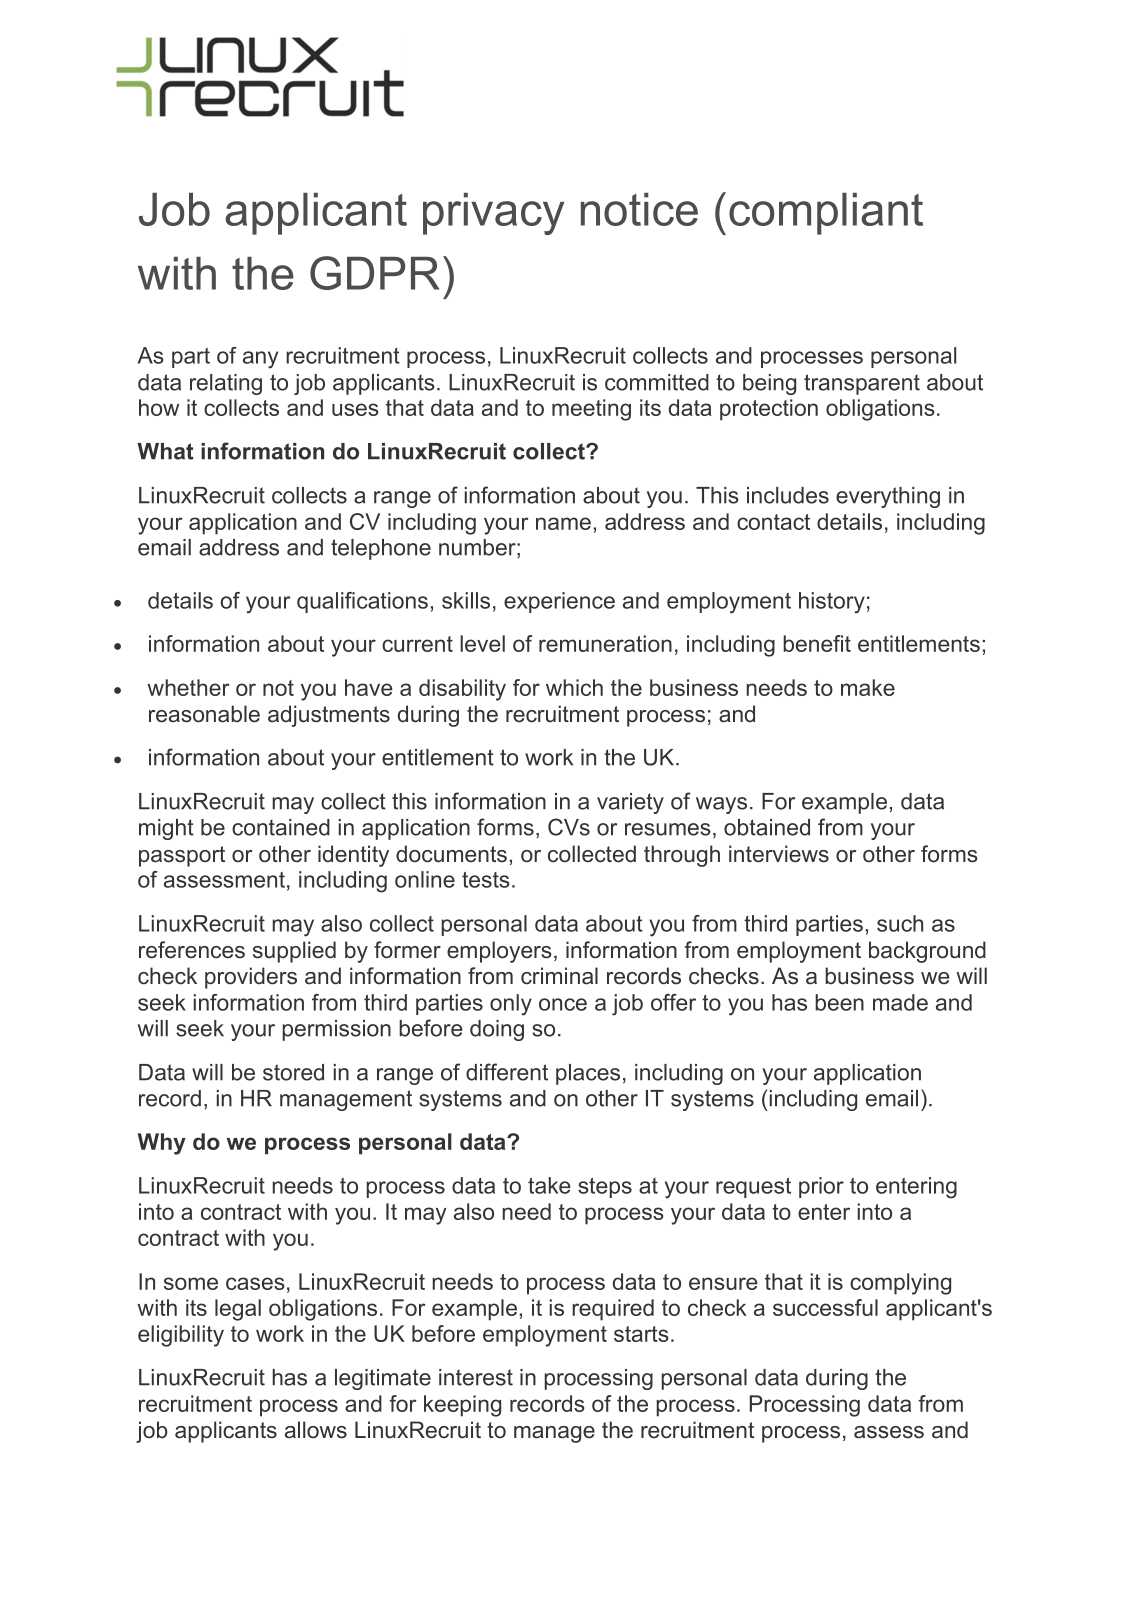 Image resolution: width=1135 pixels, height=1605 pixels. Describe the element at coordinates (294, 952) in the screenshot. I see `supplied` at that location.
